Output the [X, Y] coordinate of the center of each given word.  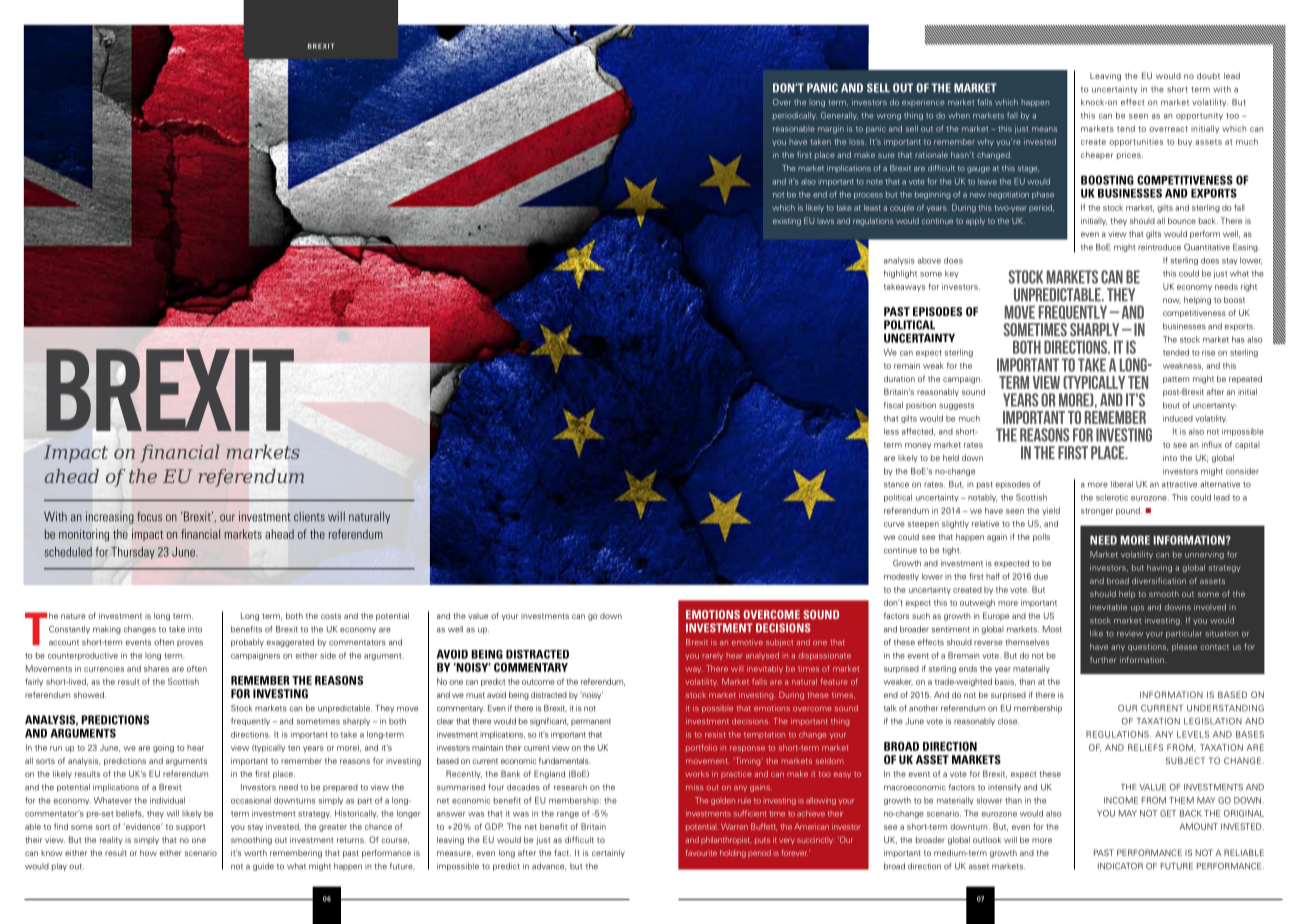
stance [896, 485]
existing [787, 222]
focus [149, 517]
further [1103, 659]
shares [156, 669]
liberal [1122, 484]
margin [831, 129]
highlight [900, 274]
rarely [712, 656]
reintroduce [1159, 247]
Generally [839, 116]
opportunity [1199, 116]
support [191, 827]
